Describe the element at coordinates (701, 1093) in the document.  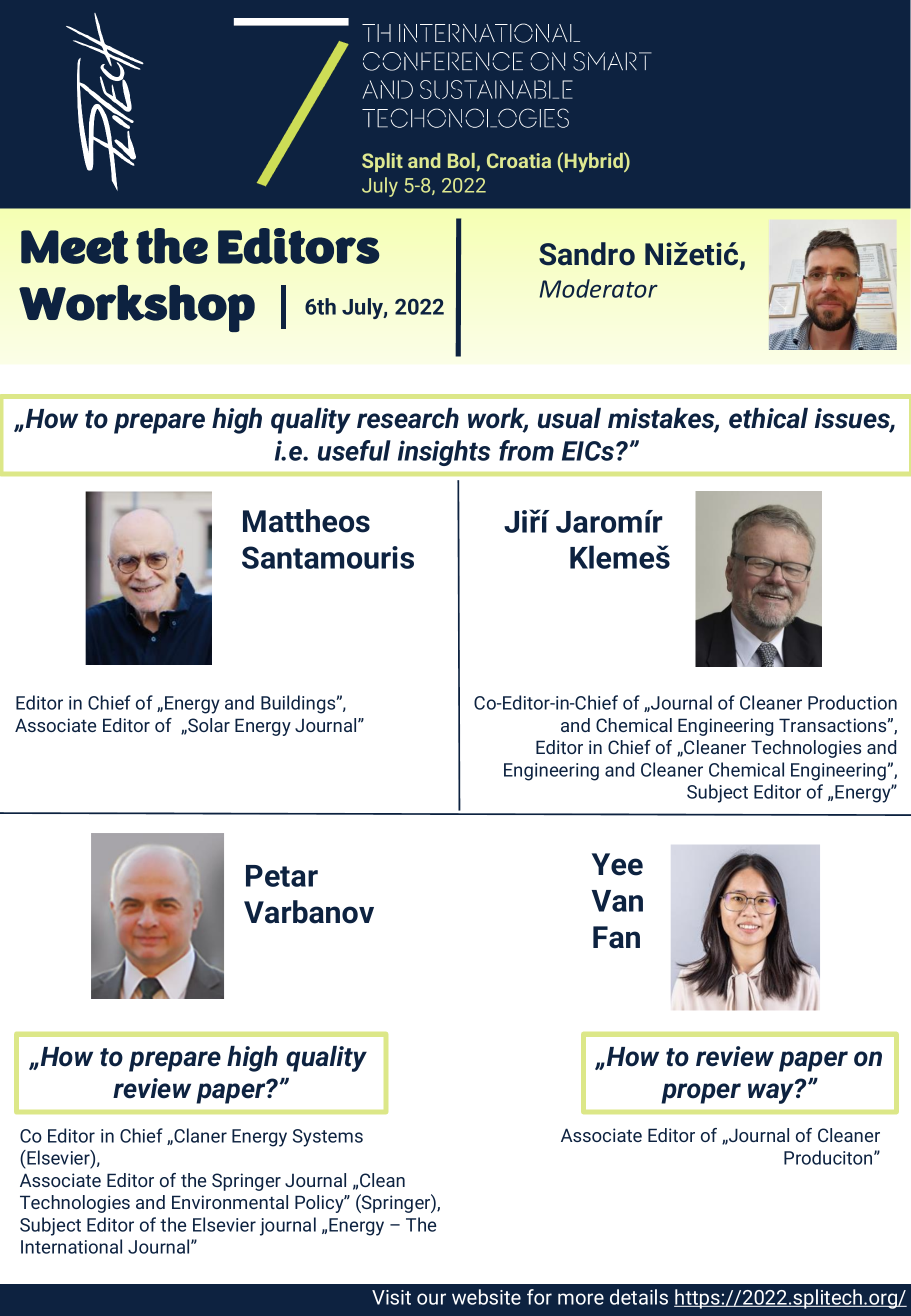
I see `proper` at that location.
